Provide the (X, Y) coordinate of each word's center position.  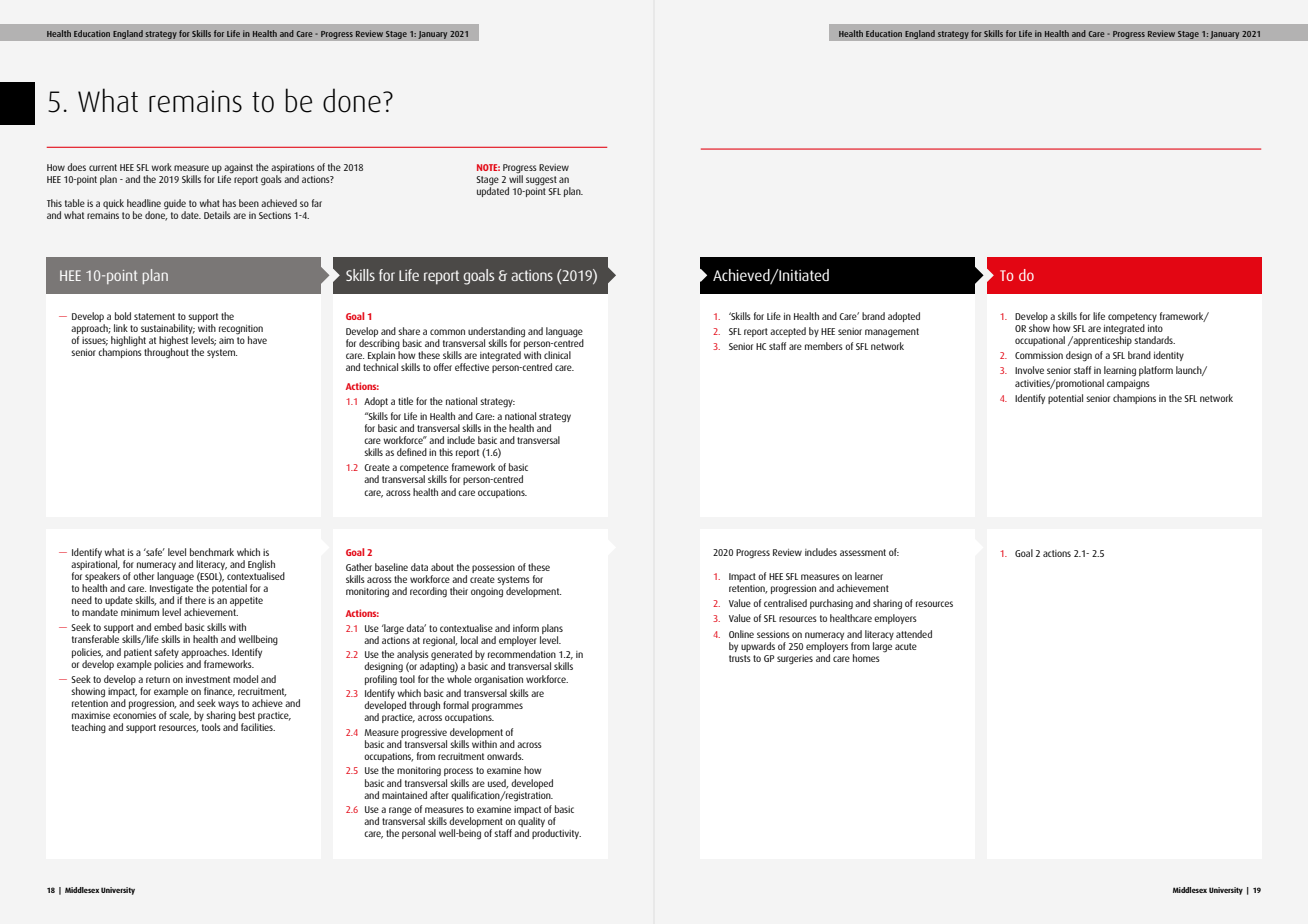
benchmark (212, 552)
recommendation (522, 654)
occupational (1040, 341)
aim (226, 340)
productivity (556, 834)
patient (138, 653)
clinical (557, 355)
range (400, 811)
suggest (541, 180)
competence (424, 470)
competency (1132, 319)
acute (906, 646)
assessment (863, 552)
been (249, 203)
